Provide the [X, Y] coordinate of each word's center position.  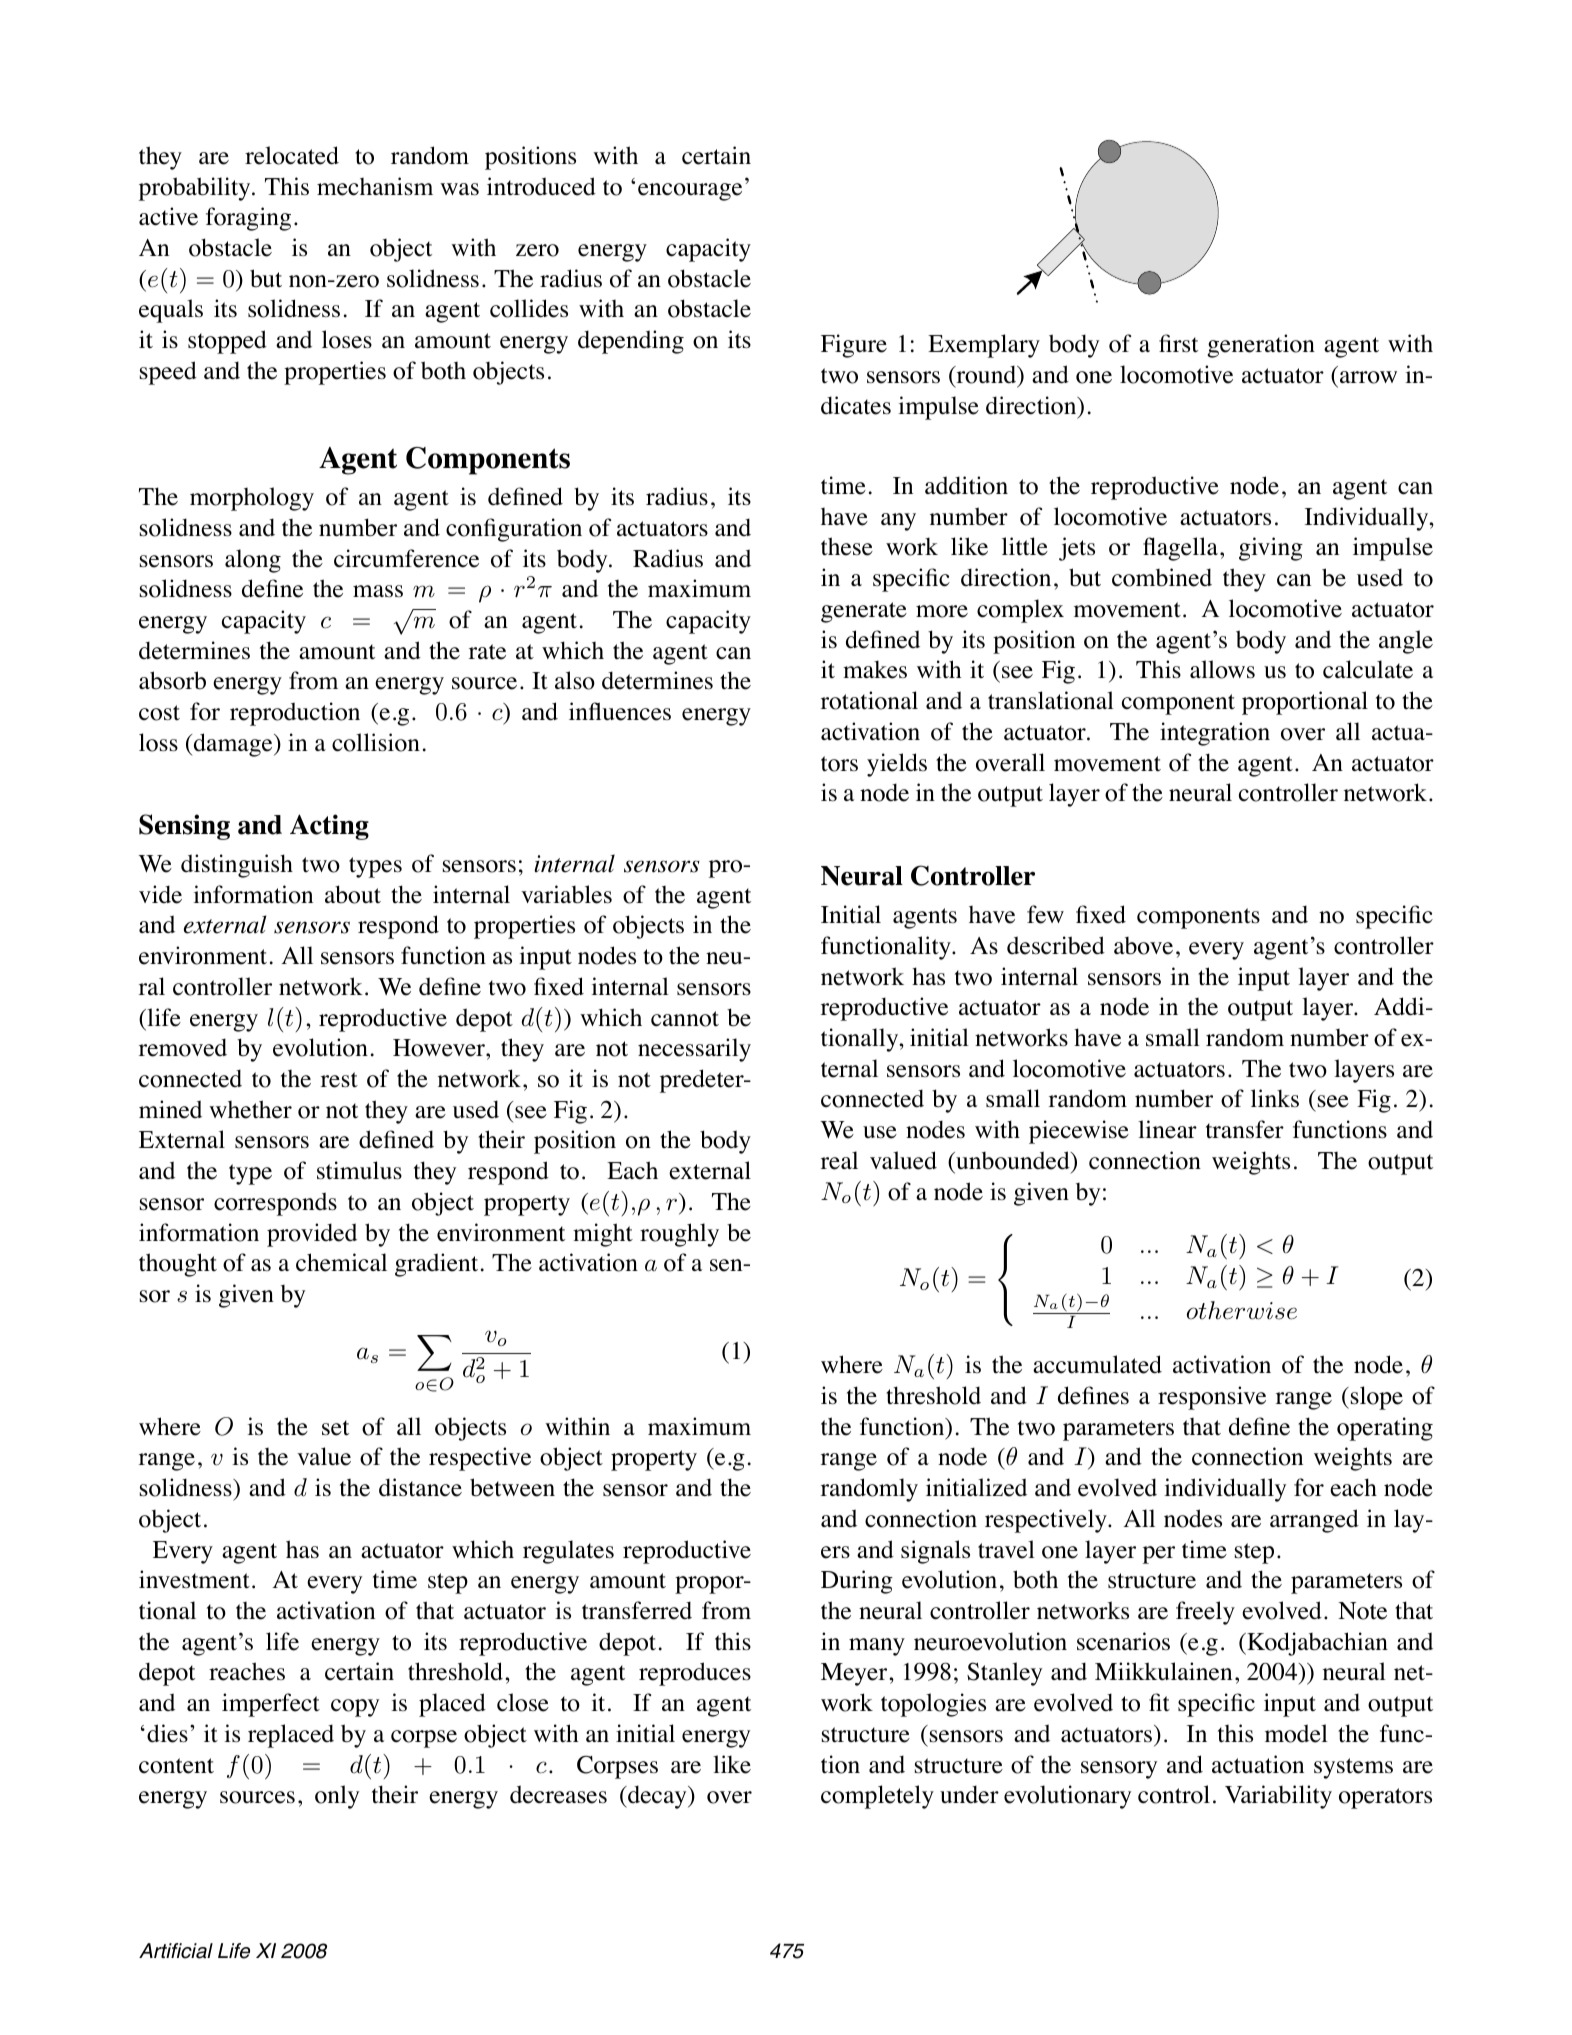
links [1275, 1098]
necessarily [694, 1050]
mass [378, 591]
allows [1222, 669]
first [1178, 343]
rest [339, 1080]
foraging [248, 219]
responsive [1212, 1398]
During [857, 1582]
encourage [690, 192]
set [335, 1428]
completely [877, 1797]
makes [875, 669]
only [337, 1797]
